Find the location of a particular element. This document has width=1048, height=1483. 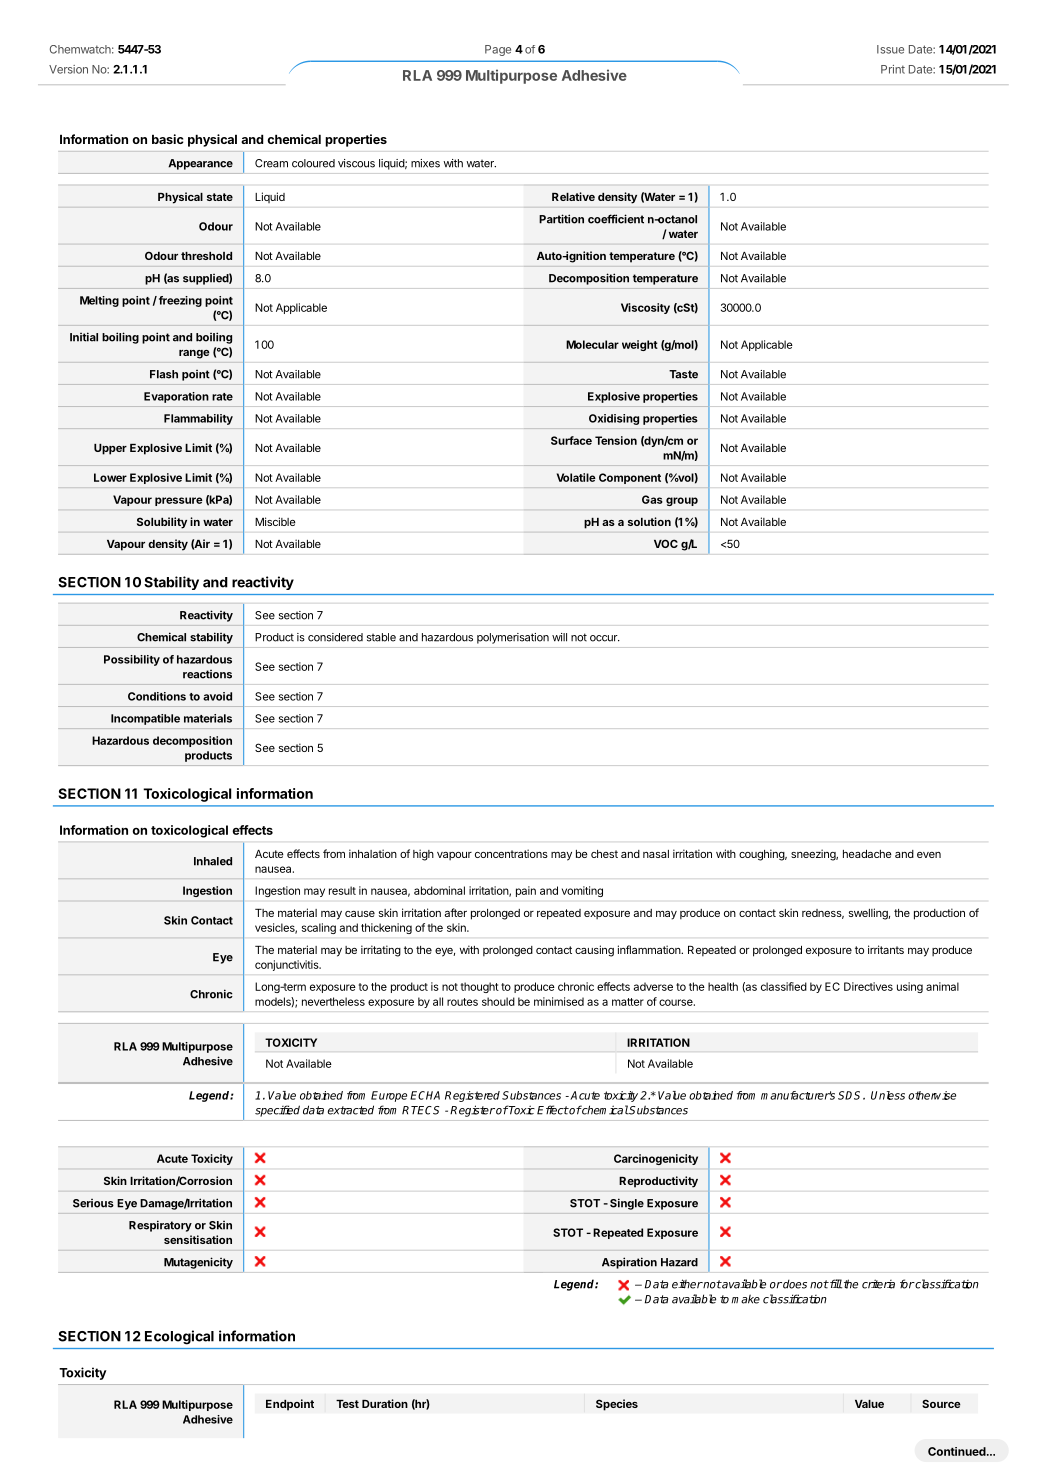

redness is located at coordinates (823, 914).
